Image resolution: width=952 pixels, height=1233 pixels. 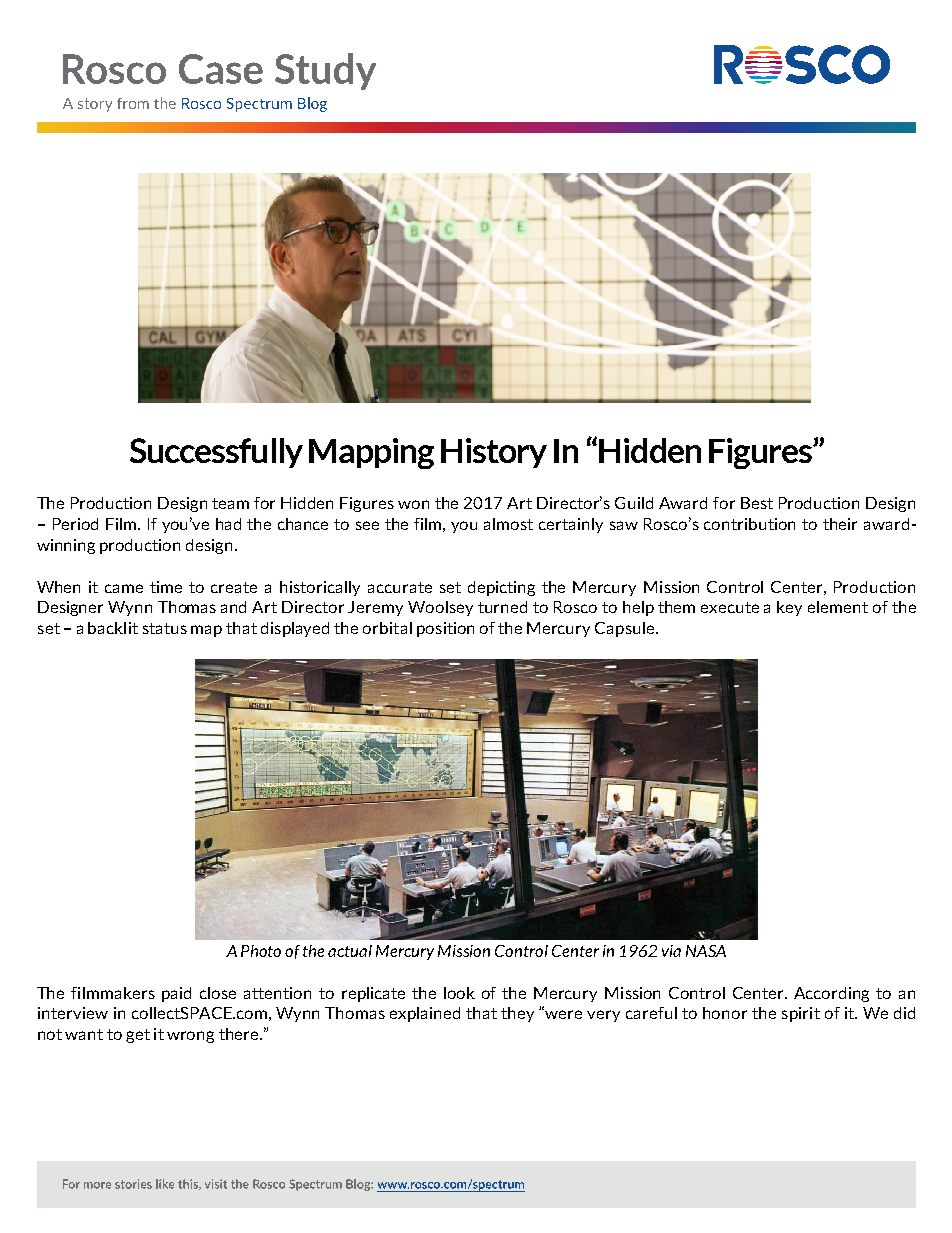 What do you see at coordinates (350, 951) in the document?
I see `actual` at bounding box center [350, 951].
